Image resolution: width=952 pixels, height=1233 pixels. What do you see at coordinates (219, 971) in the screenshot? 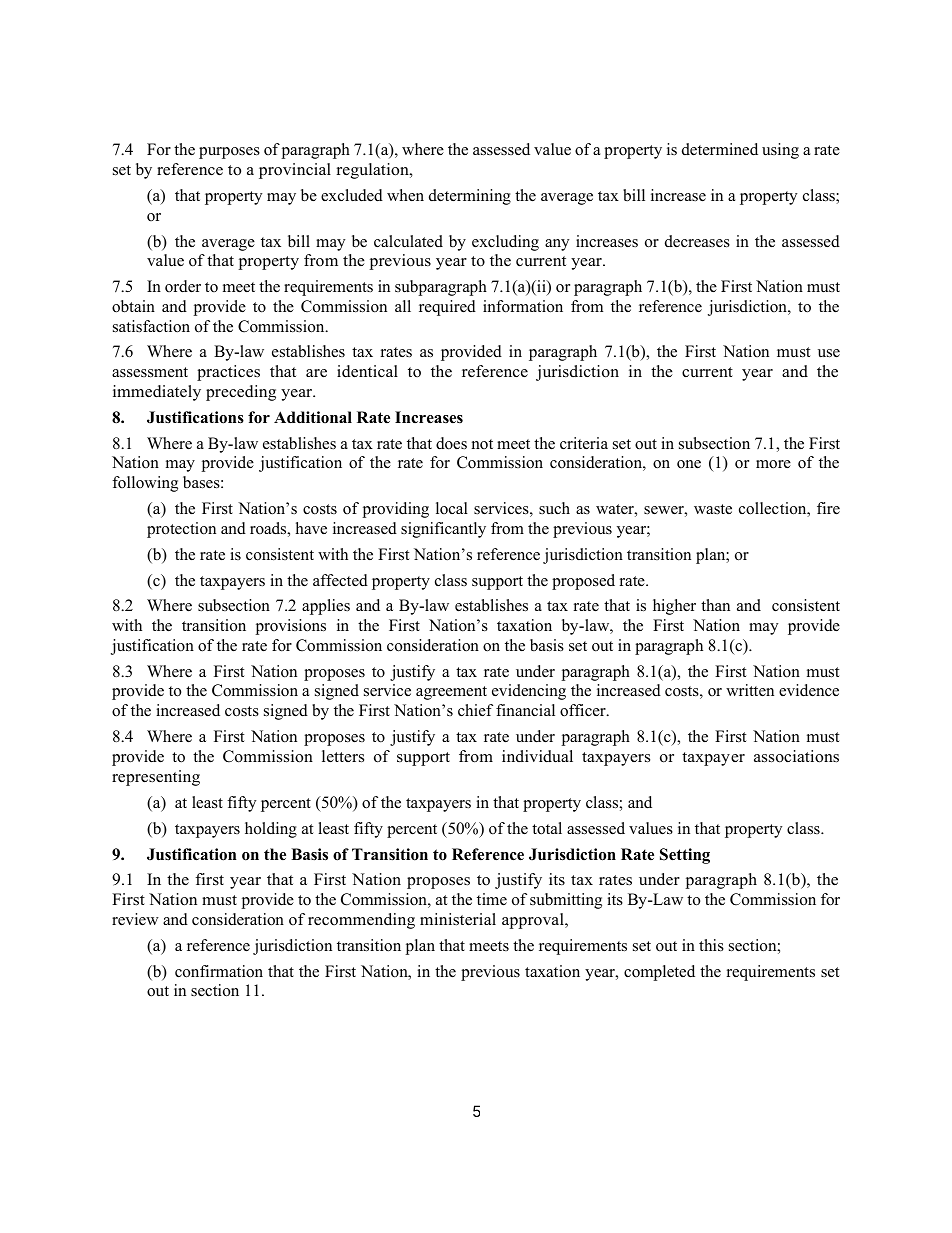
I see `confirmation` at bounding box center [219, 971].
